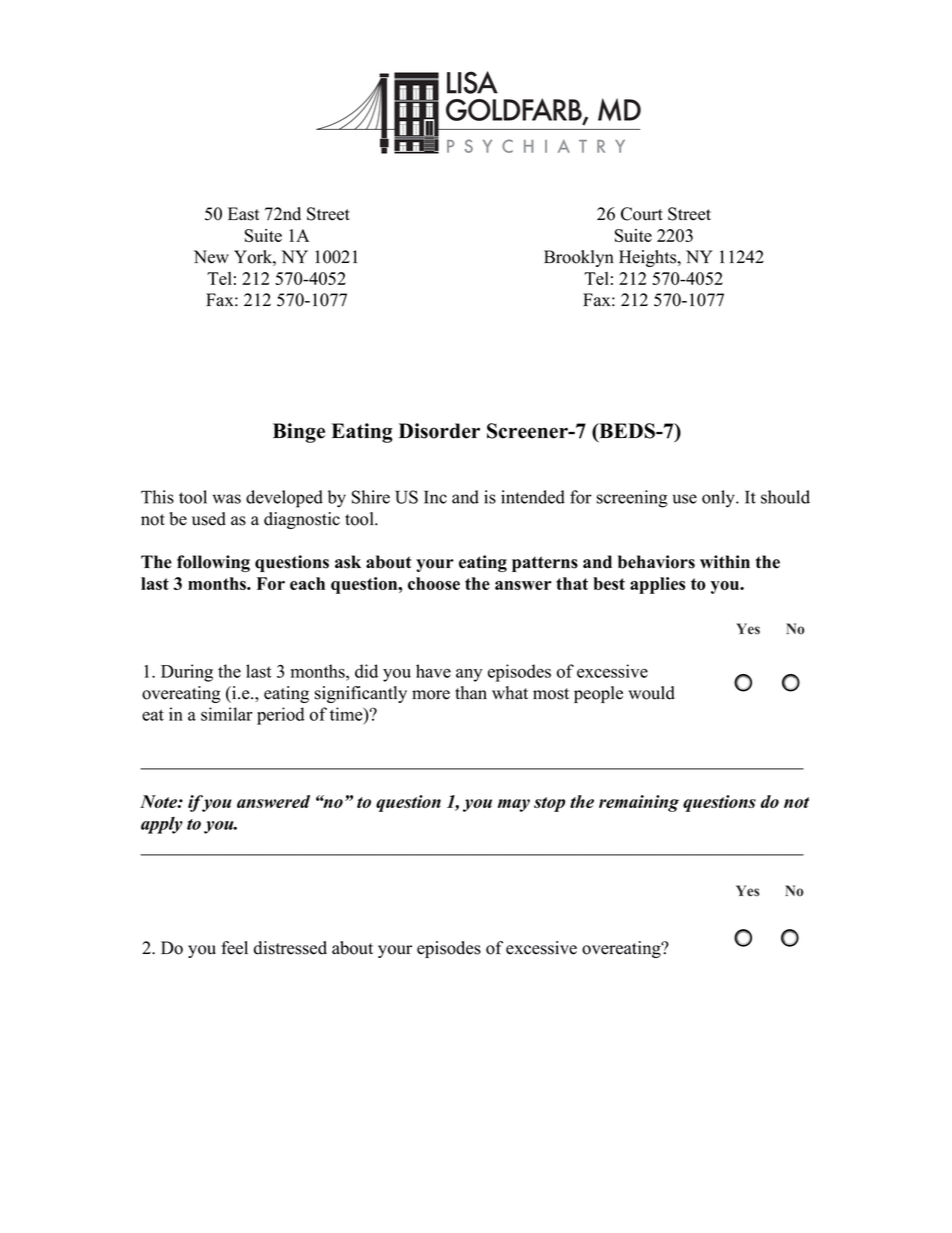 This screenshot has width=952, height=1233. I want to click on East, so click(244, 214).
